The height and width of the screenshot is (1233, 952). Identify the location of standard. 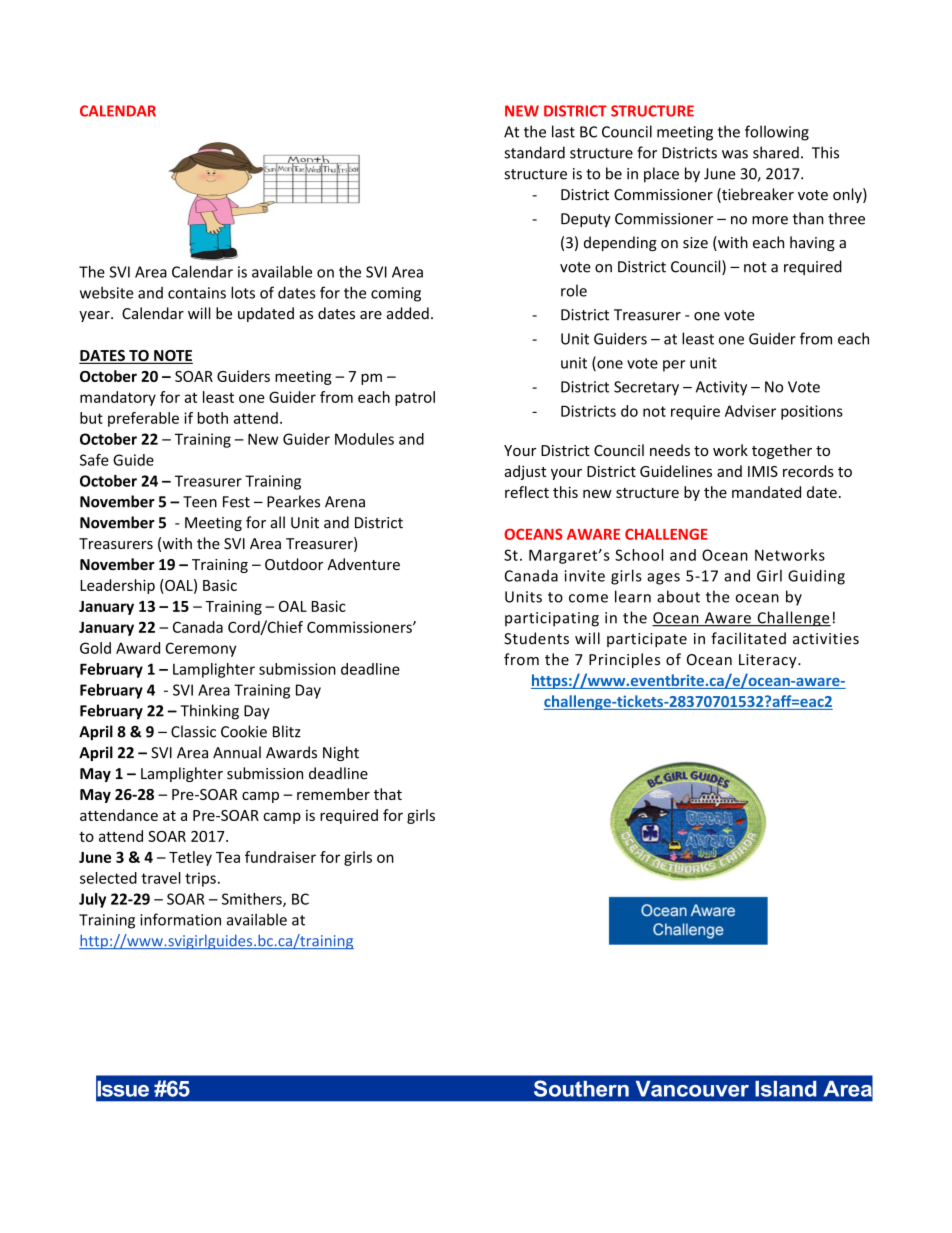
(534, 152).
